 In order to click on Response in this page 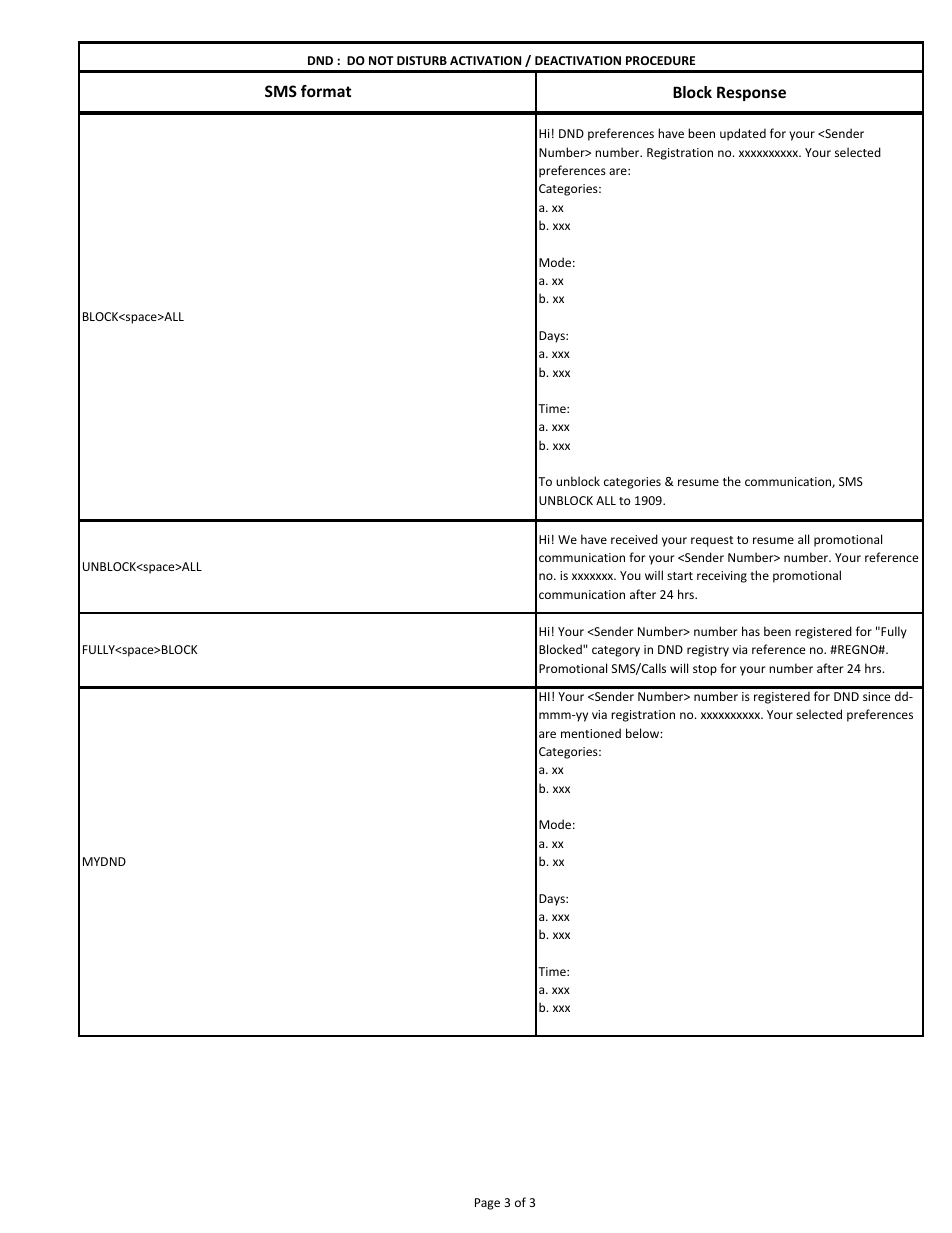, I will do `click(751, 93)`.
